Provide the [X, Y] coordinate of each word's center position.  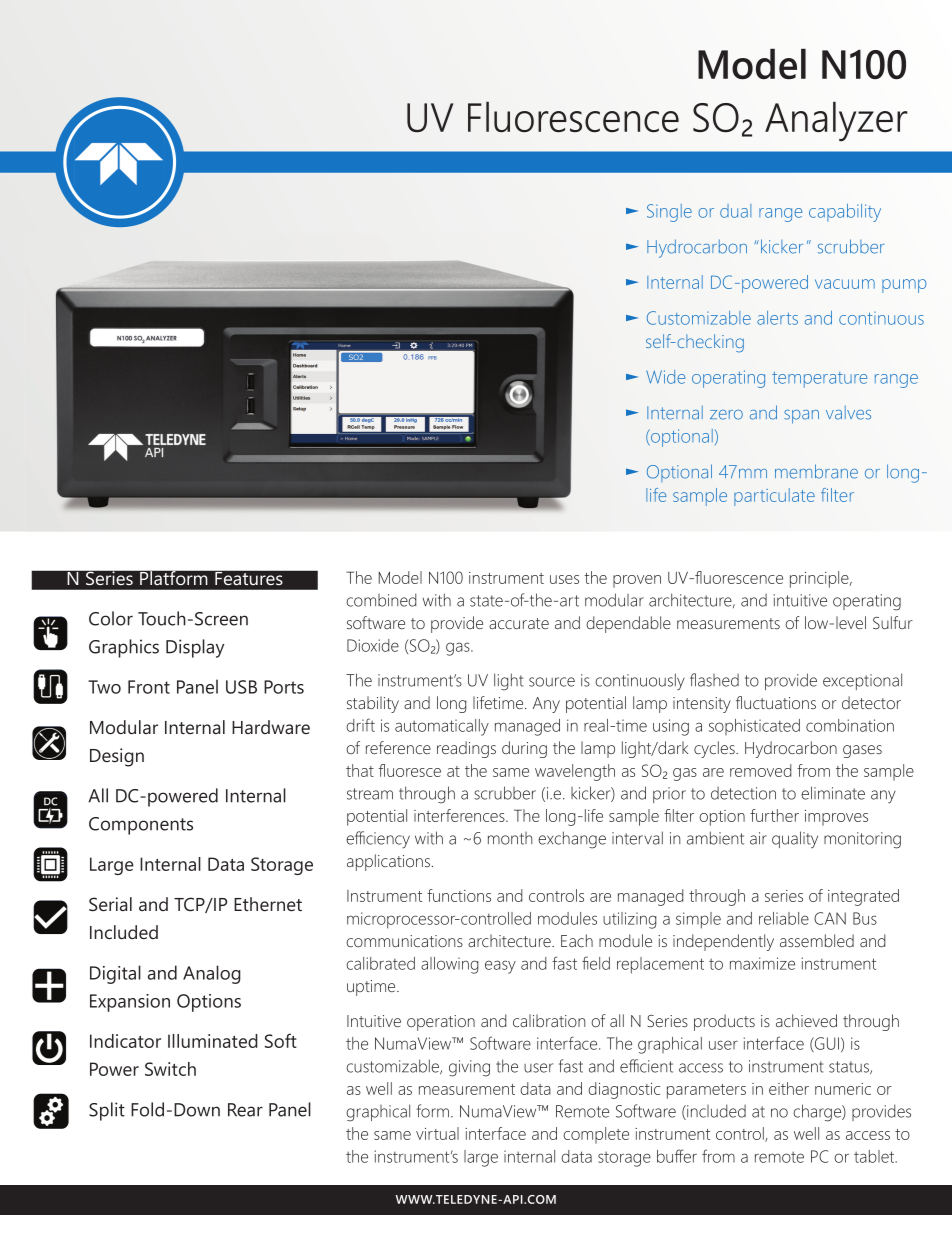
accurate [519, 623]
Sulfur [893, 622]
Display [195, 648]
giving [469, 1068]
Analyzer [836, 122]
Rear [245, 1110]
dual [735, 211]
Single [669, 213]
